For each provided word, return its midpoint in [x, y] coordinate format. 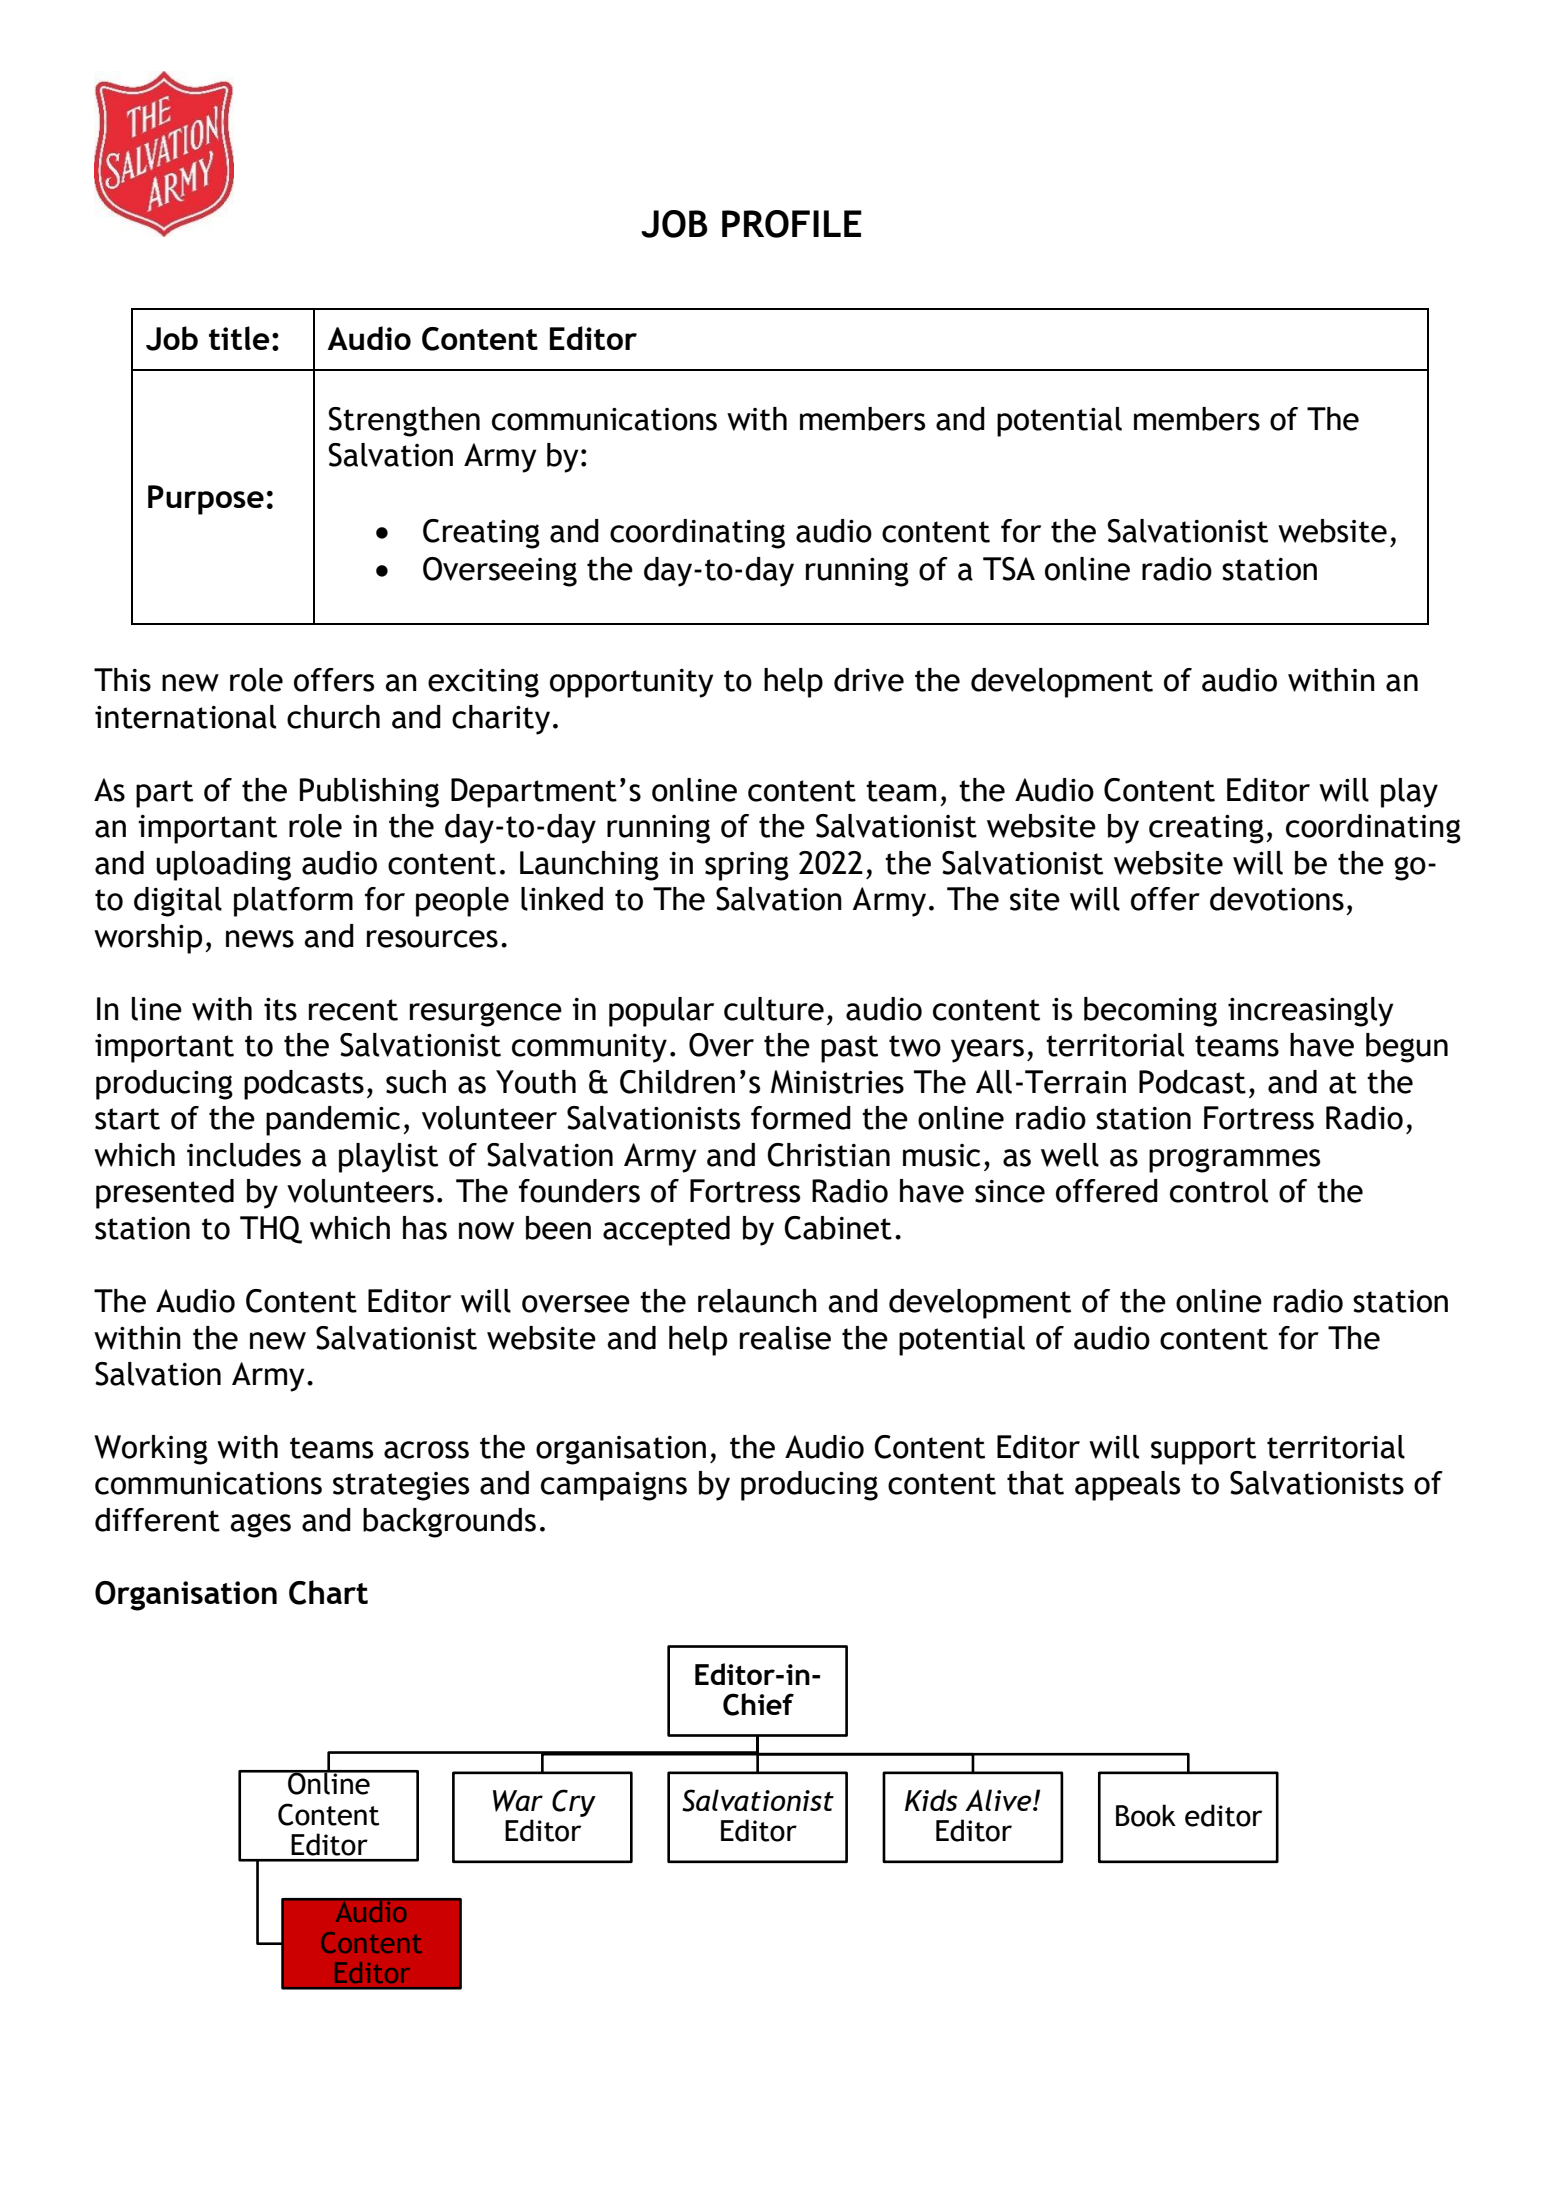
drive [869, 680]
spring [747, 866]
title [239, 338]
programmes [1234, 1160]
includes [244, 1155]
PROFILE [792, 224]
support [1203, 1451]
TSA [1009, 569]
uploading [223, 866]
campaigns [614, 1486]
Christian [828, 1155]
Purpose [206, 500]
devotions [1277, 899]
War [518, 1801]
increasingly [1311, 1012]
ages [260, 1525]
